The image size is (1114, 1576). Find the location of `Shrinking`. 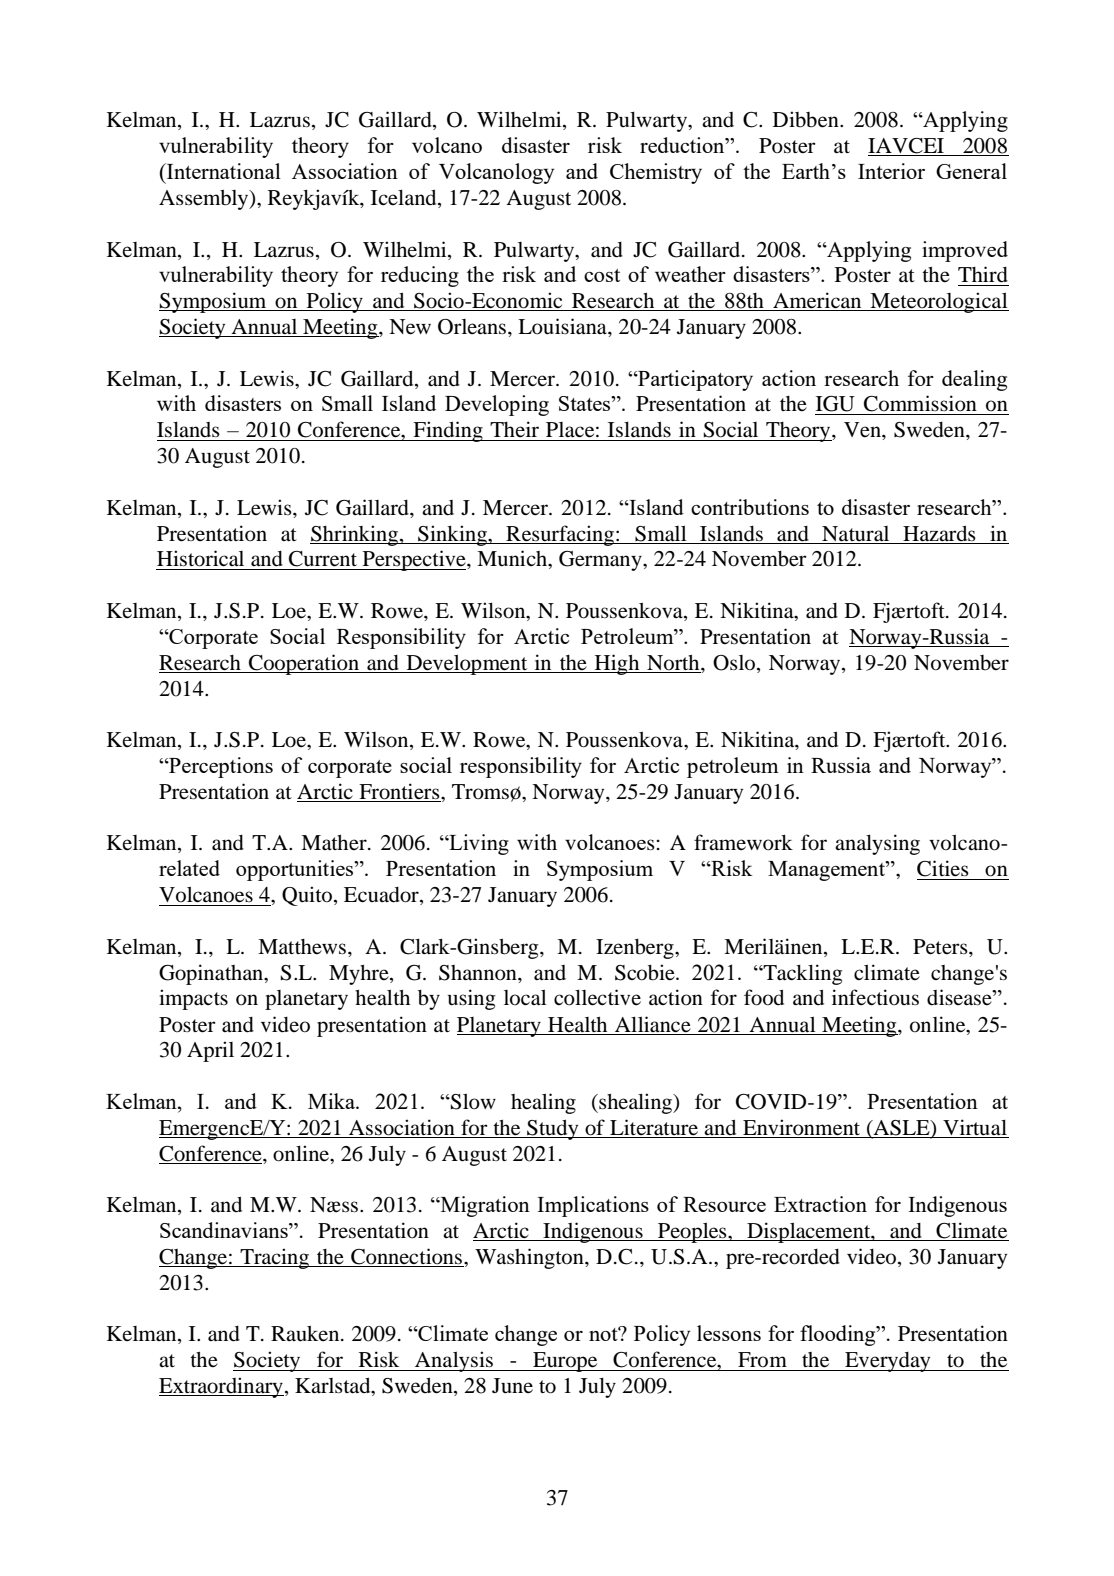

Shrinking is located at coordinates (355, 535).
